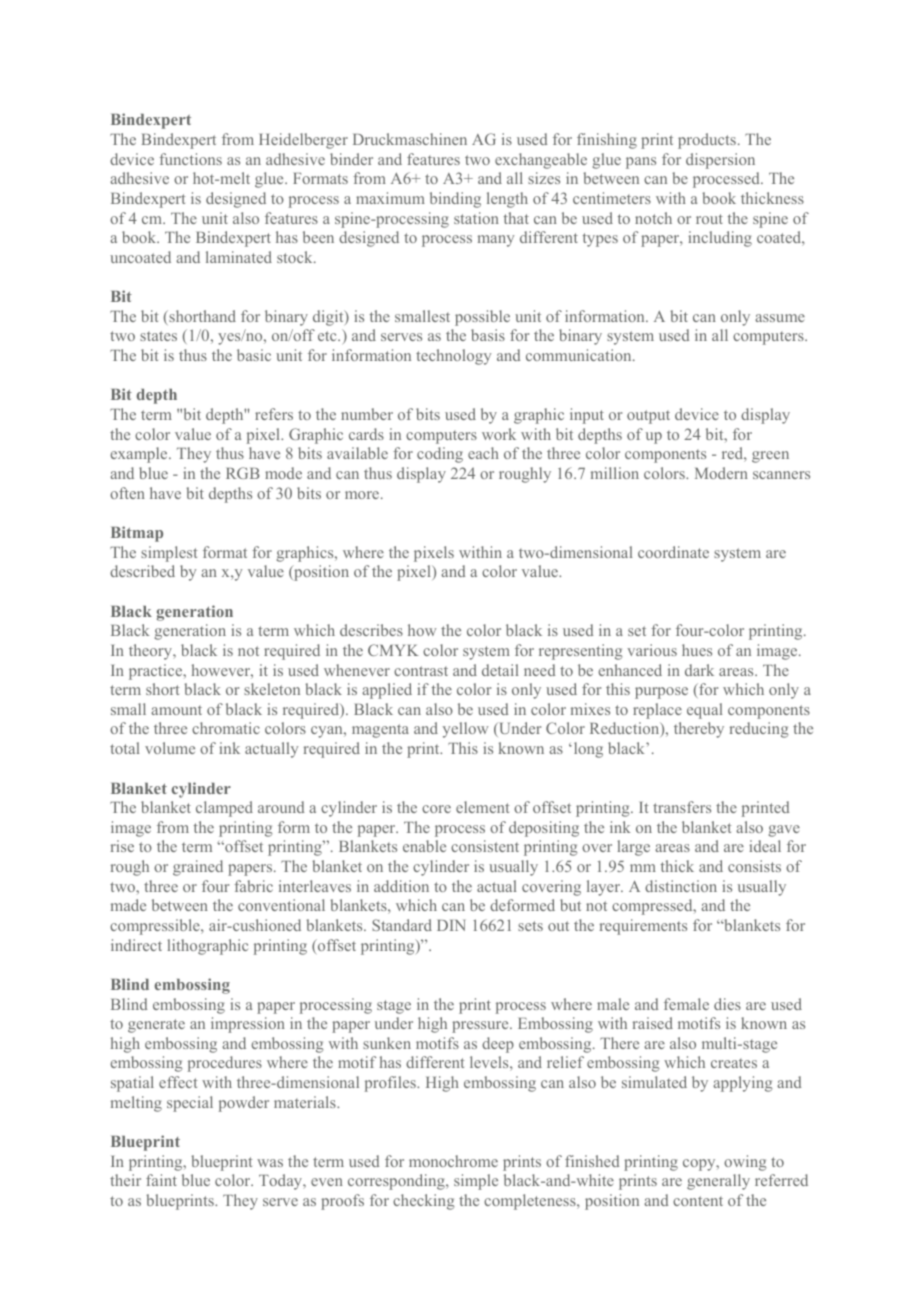 Image resolution: width=924 pixels, height=1308 pixels. What do you see at coordinates (455, 200) in the screenshot?
I see `binding` at bounding box center [455, 200].
